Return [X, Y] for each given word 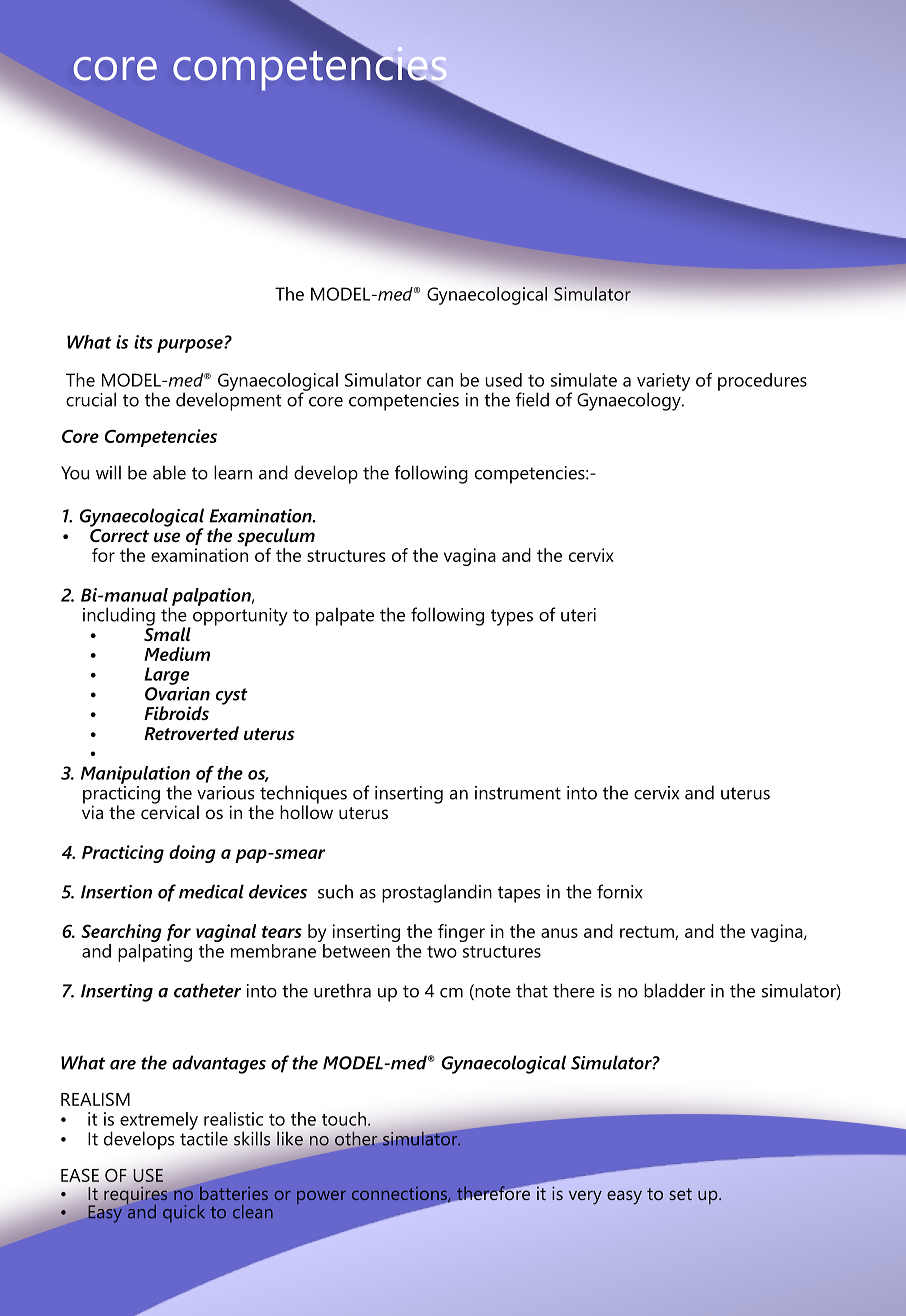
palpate [345, 616]
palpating [155, 951]
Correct [119, 534]
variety [663, 383]
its [143, 342]
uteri [578, 615]
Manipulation [135, 776]
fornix [620, 891]
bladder [674, 990]
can [440, 382]
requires [135, 1195]
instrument [518, 793]
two [442, 952]
